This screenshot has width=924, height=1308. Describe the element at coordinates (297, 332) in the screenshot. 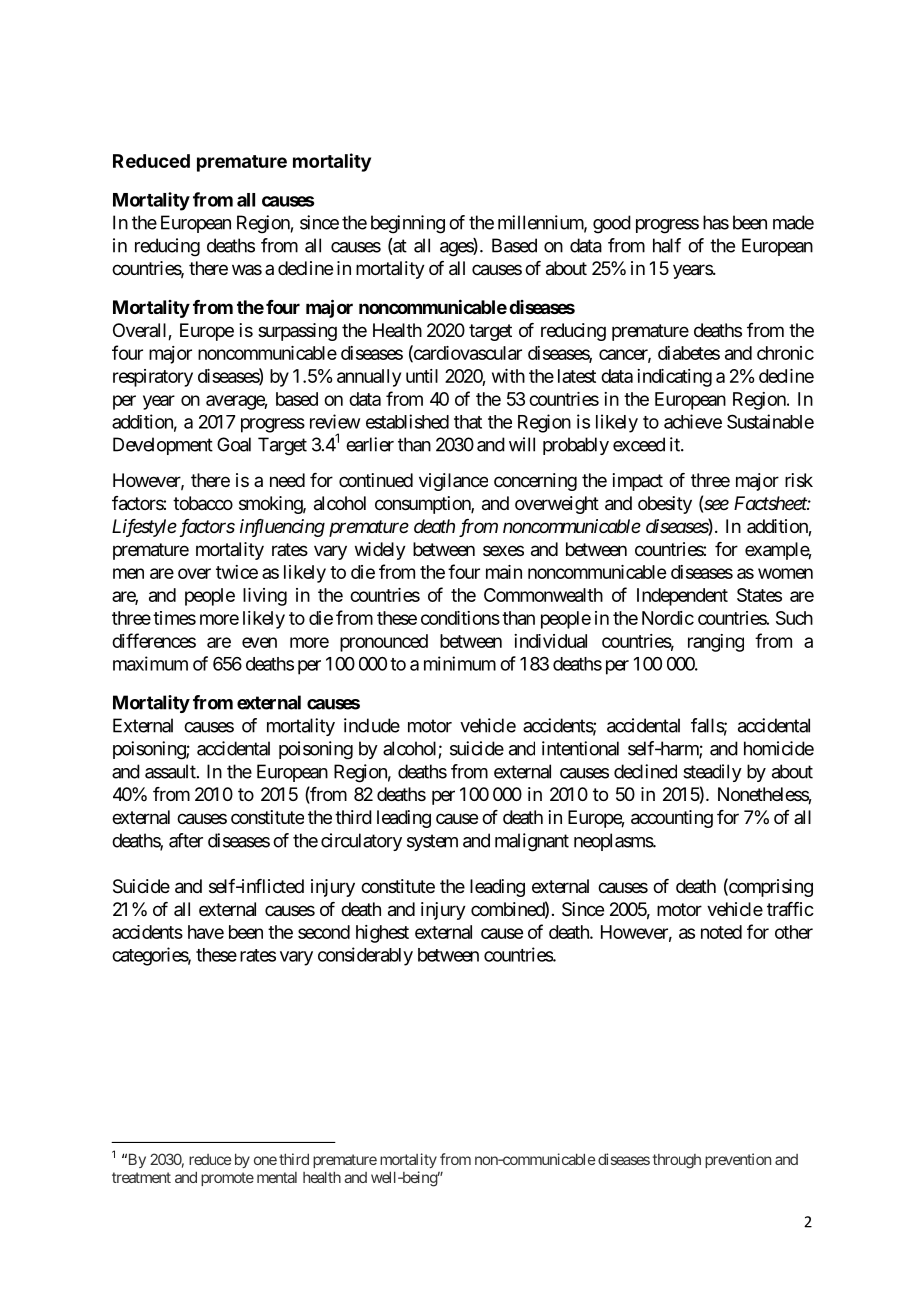

I see `surpassing` at that location.
